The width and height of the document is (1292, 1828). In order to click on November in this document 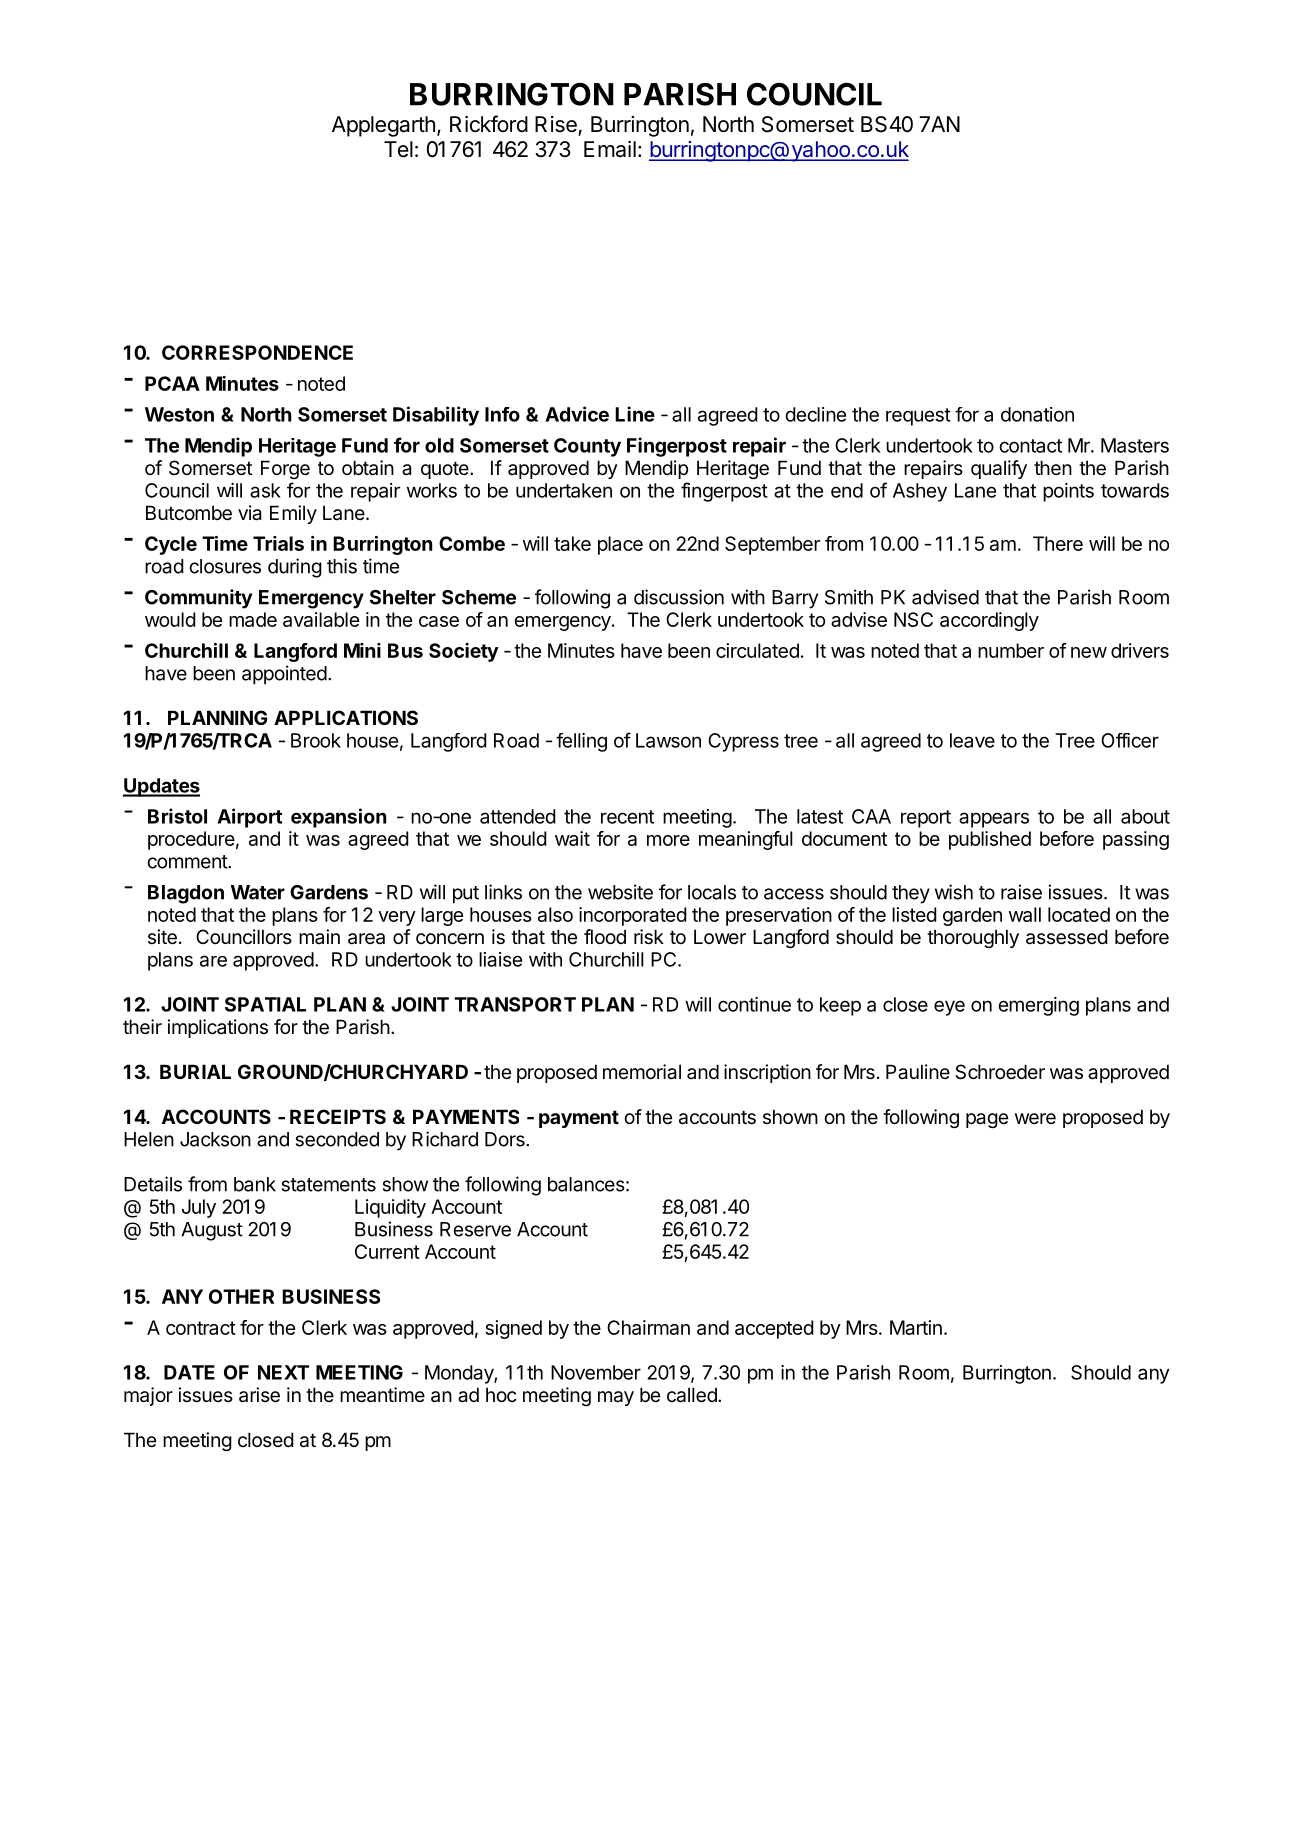, I will do `click(596, 1372)`.
